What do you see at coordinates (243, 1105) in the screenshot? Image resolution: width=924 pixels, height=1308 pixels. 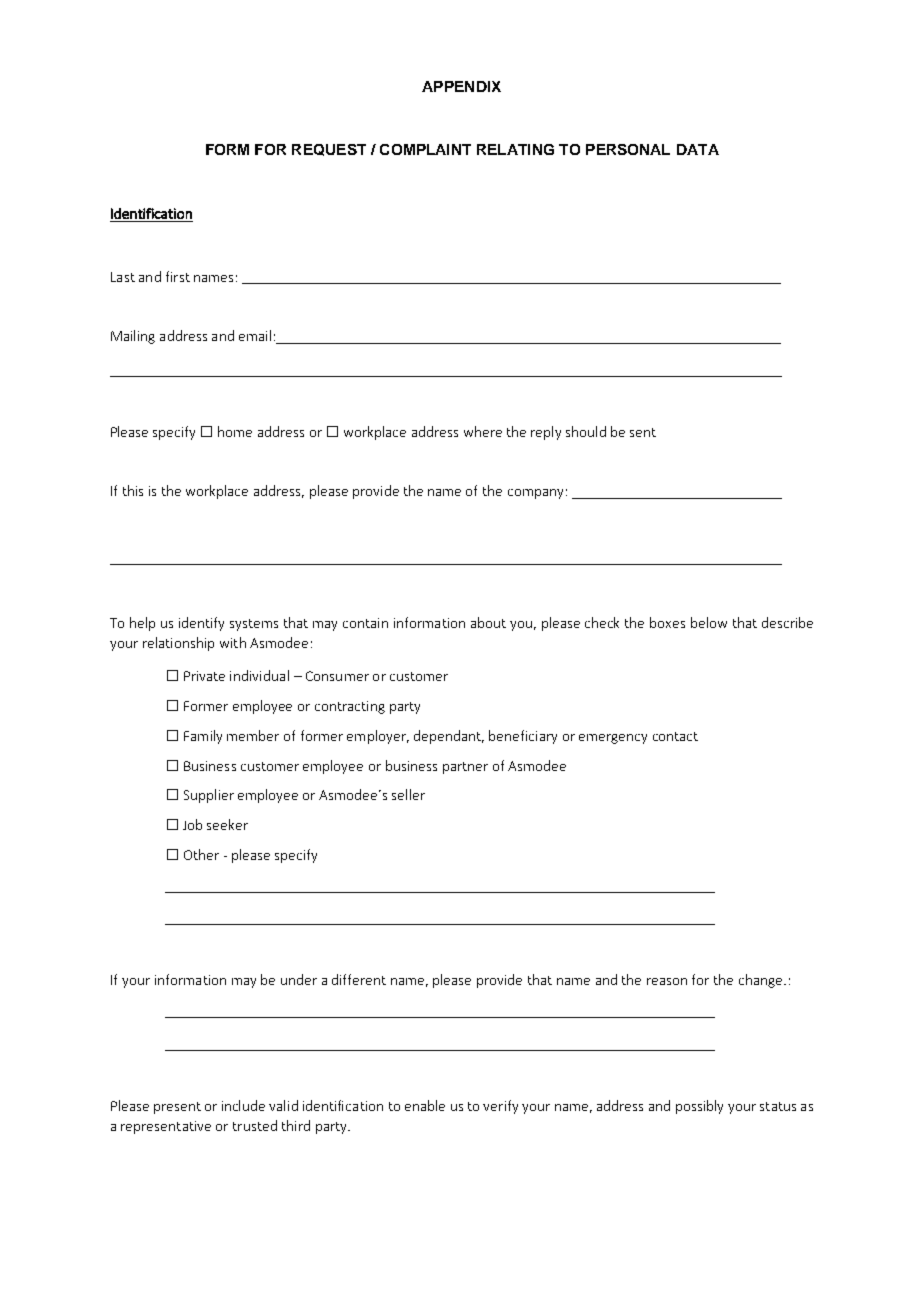 I see `include` at bounding box center [243, 1105].
